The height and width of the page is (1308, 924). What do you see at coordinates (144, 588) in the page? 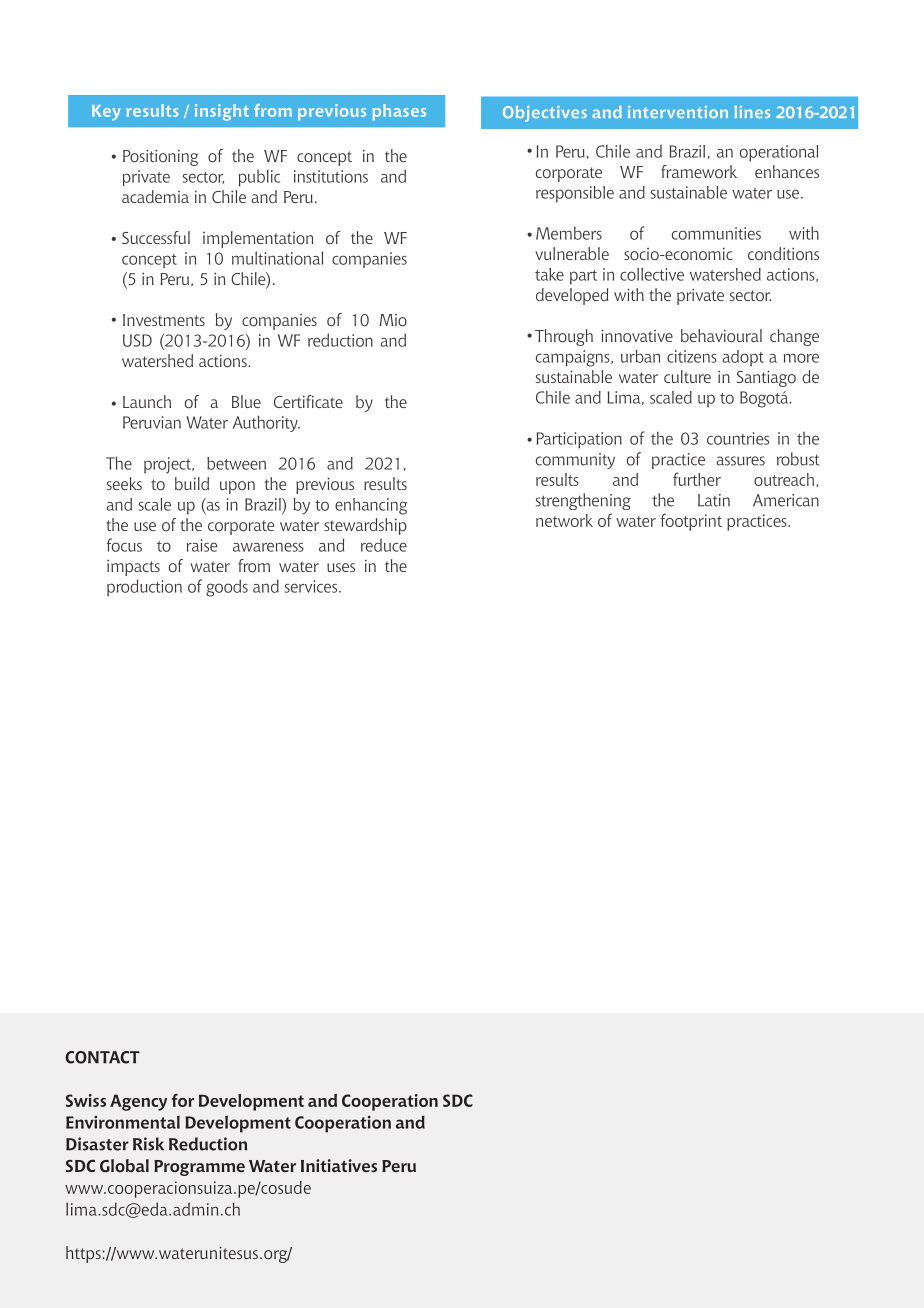
I see `production` at bounding box center [144, 588].
